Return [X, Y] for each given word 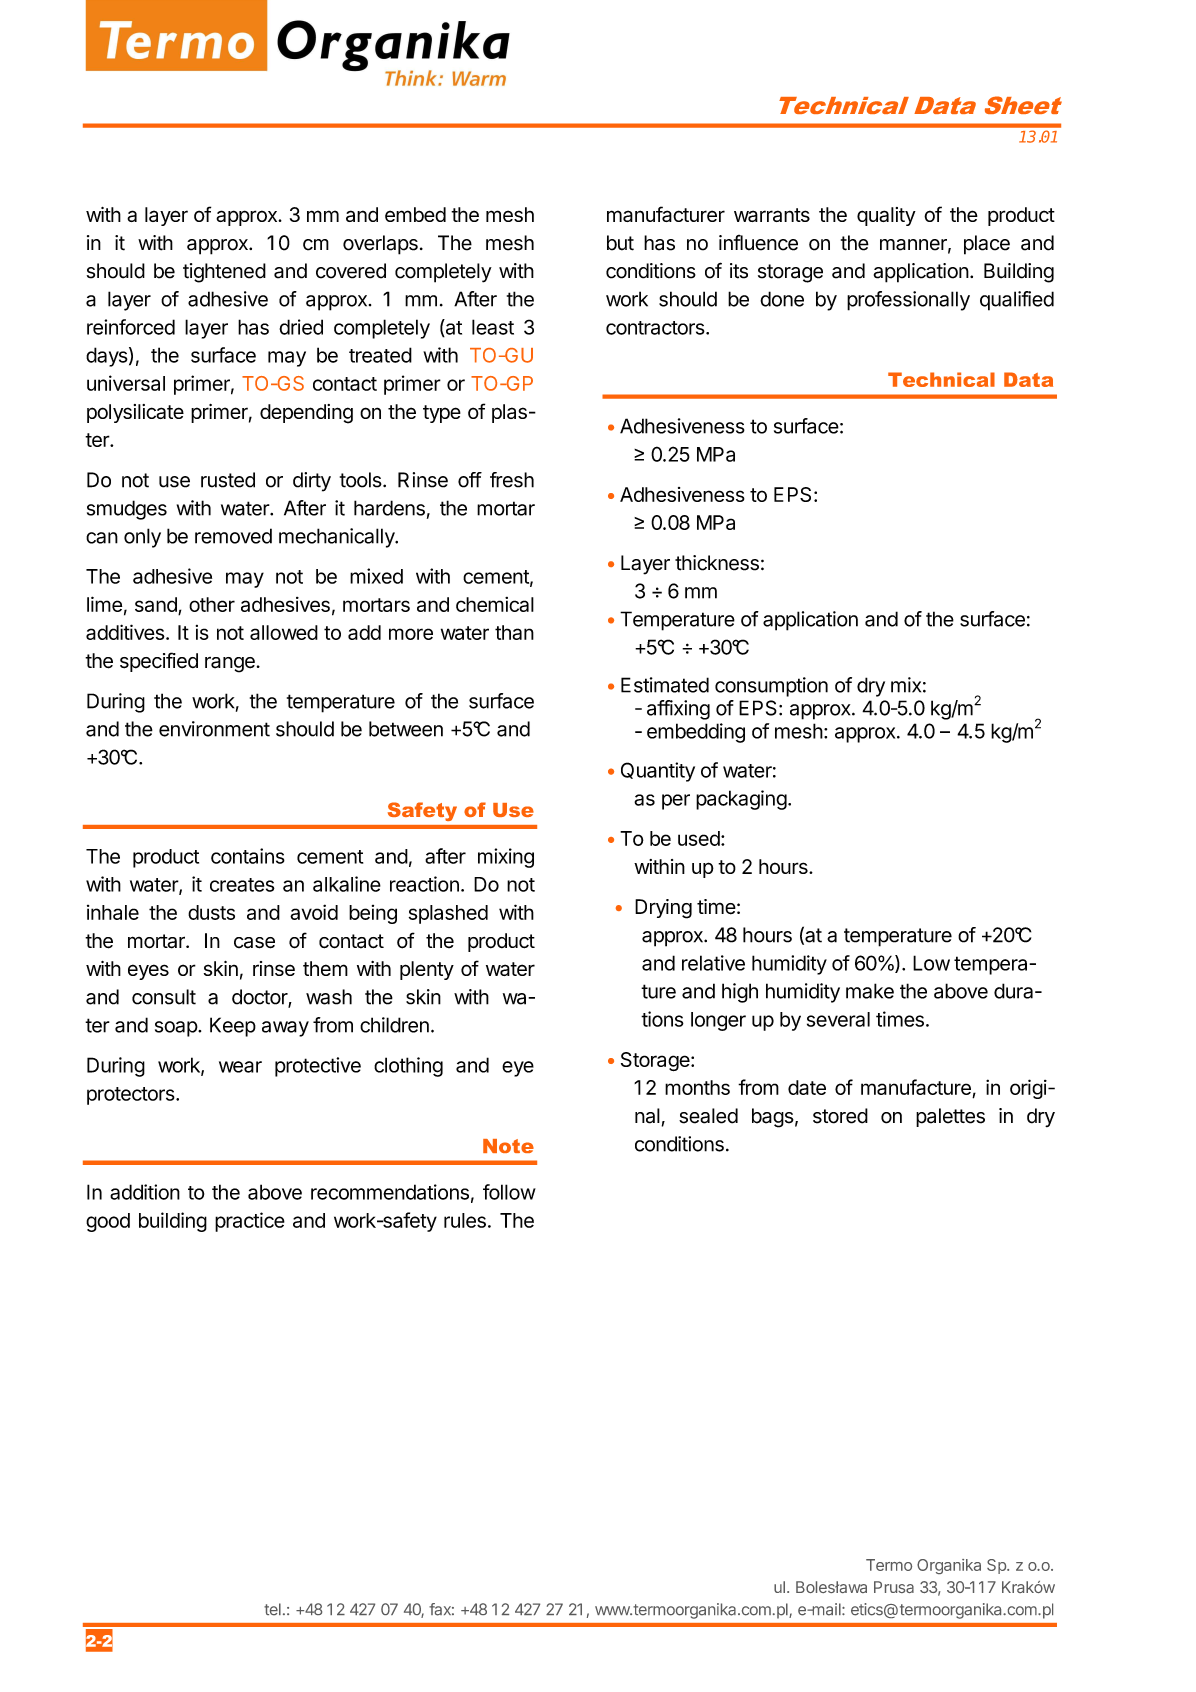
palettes [950, 1117]
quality [886, 216]
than [514, 632]
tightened [224, 273]
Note [508, 1146]
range [230, 665]
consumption [771, 687]
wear [240, 1067]
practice [250, 1222]
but [620, 243]
